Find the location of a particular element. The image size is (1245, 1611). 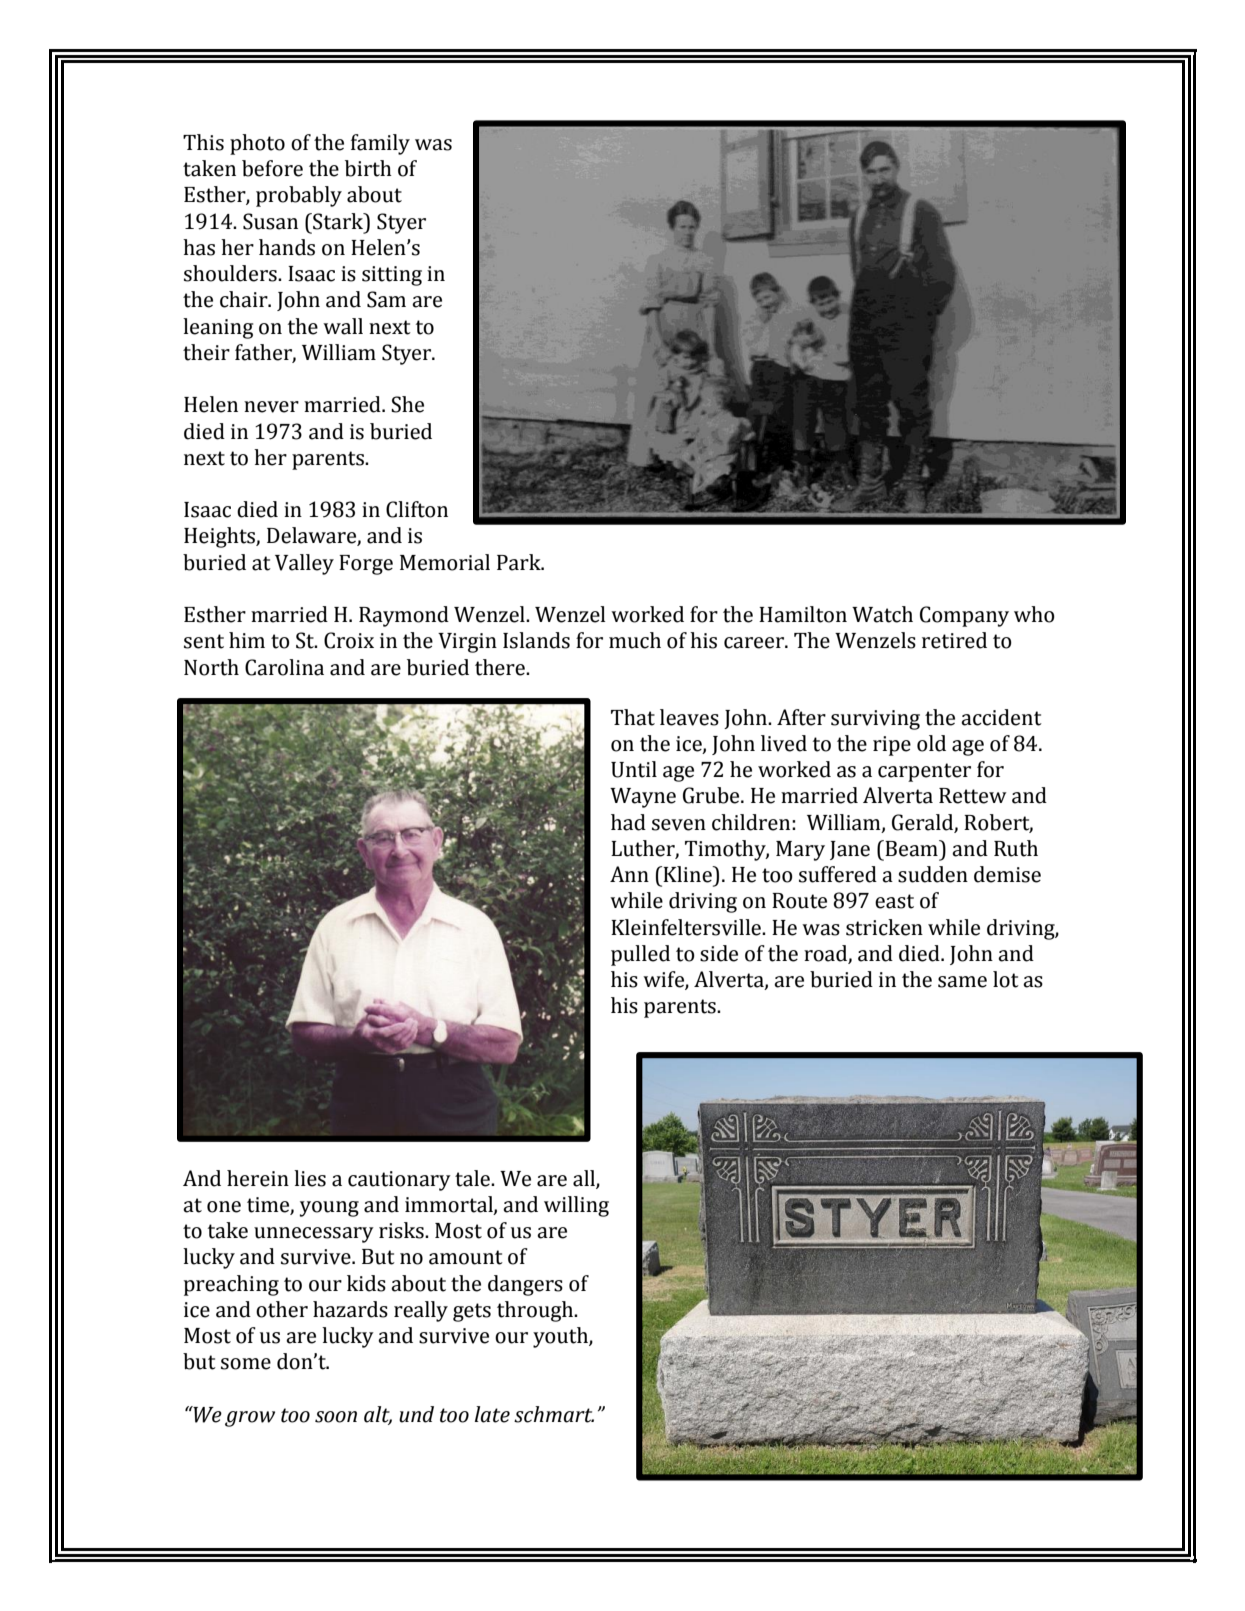

some is located at coordinates (246, 1364).
